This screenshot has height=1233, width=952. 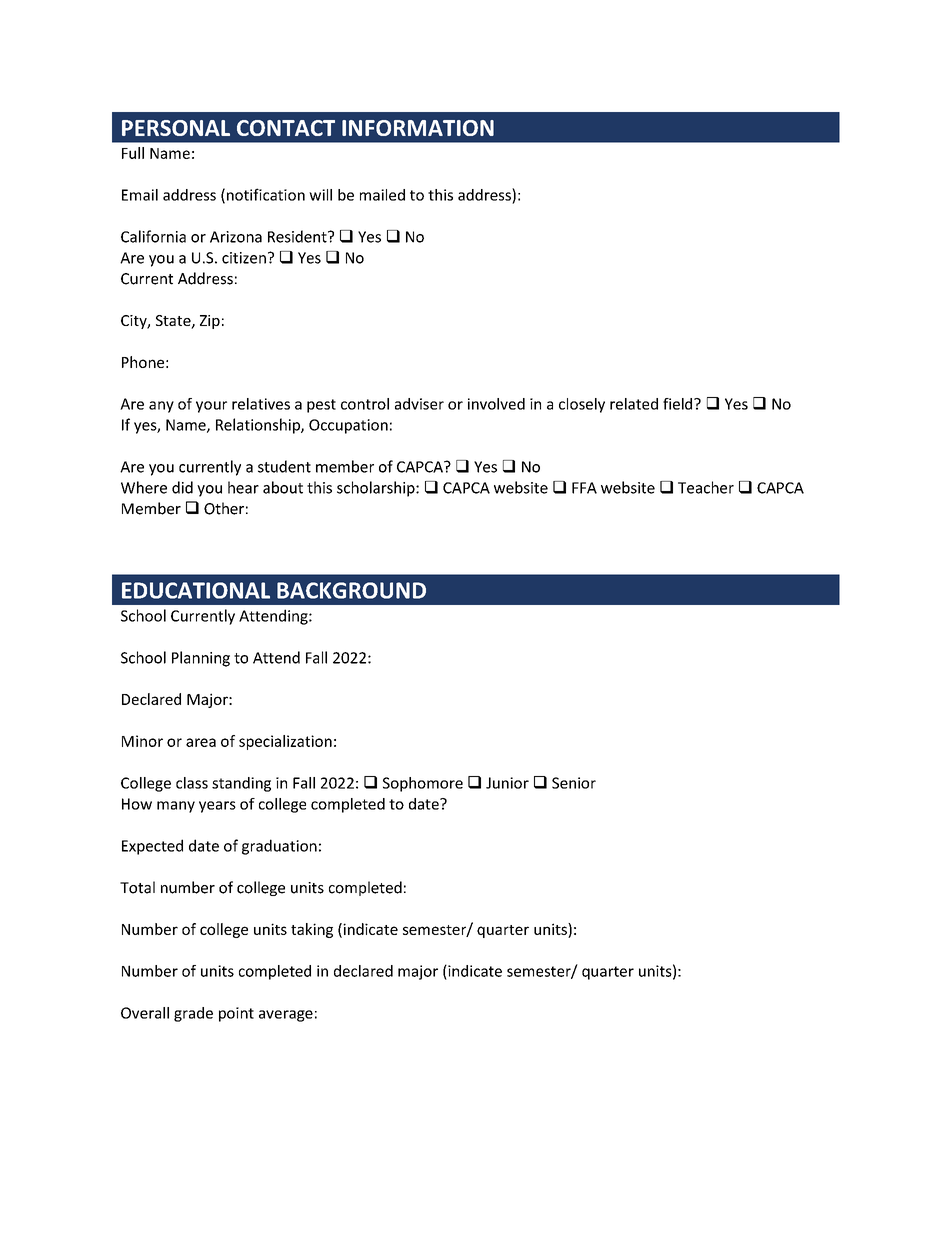 I want to click on FFA, so click(x=584, y=488).
